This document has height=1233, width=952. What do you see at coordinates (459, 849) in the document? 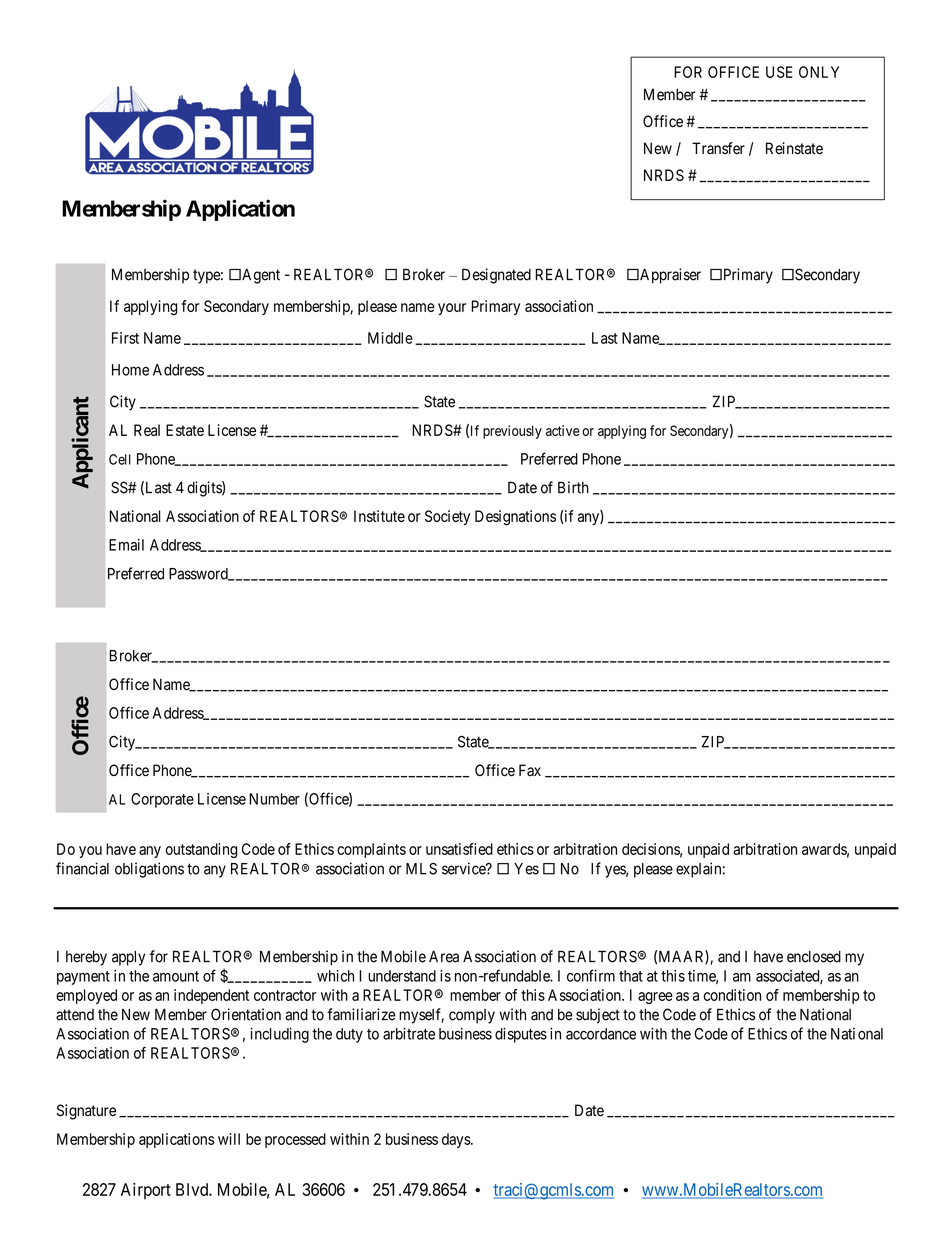
I see `unsatisfied` at bounding box center [459, 849].
